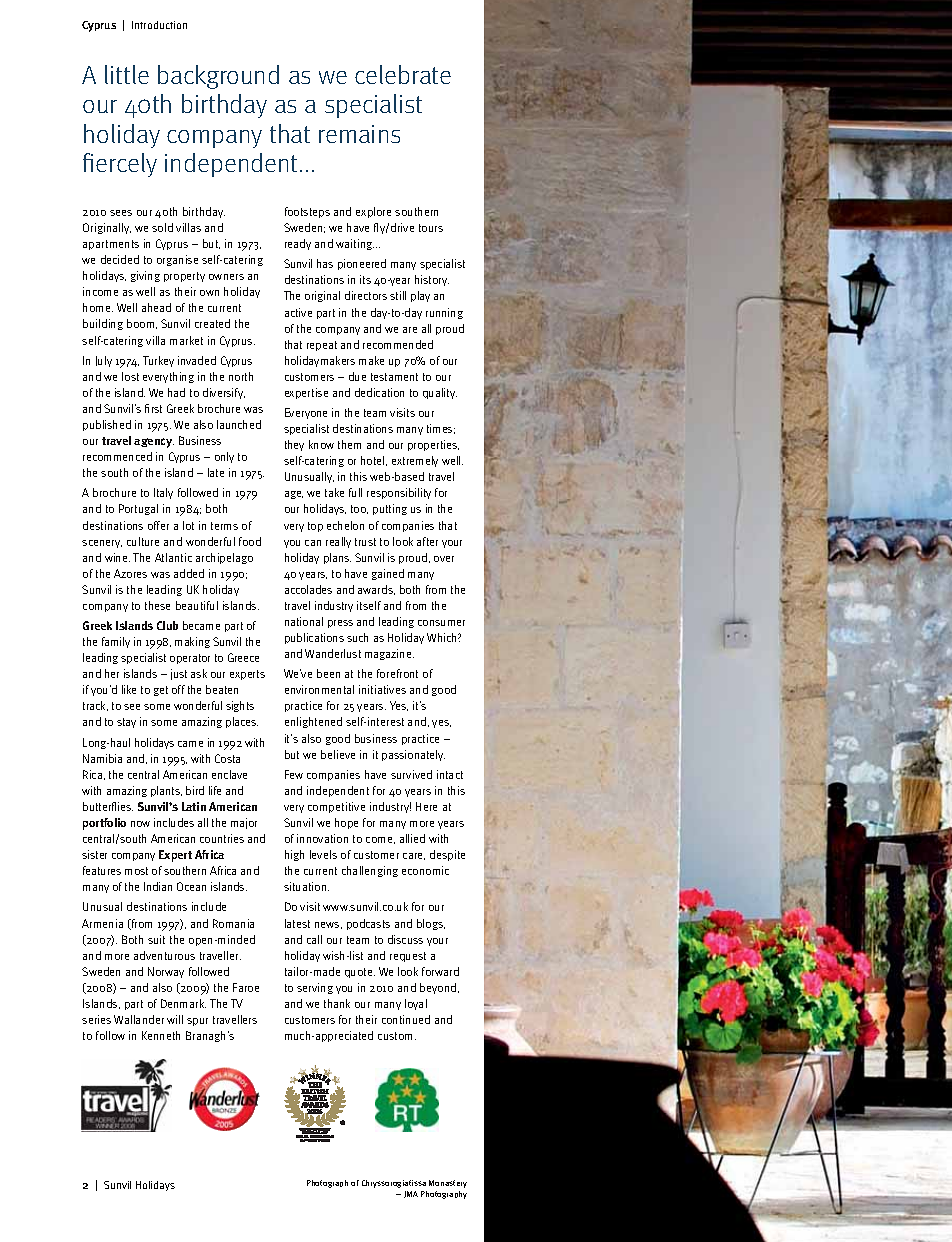 This screenshot has width=952, height=1242. I want to click on Azores, so click(130, 573).
